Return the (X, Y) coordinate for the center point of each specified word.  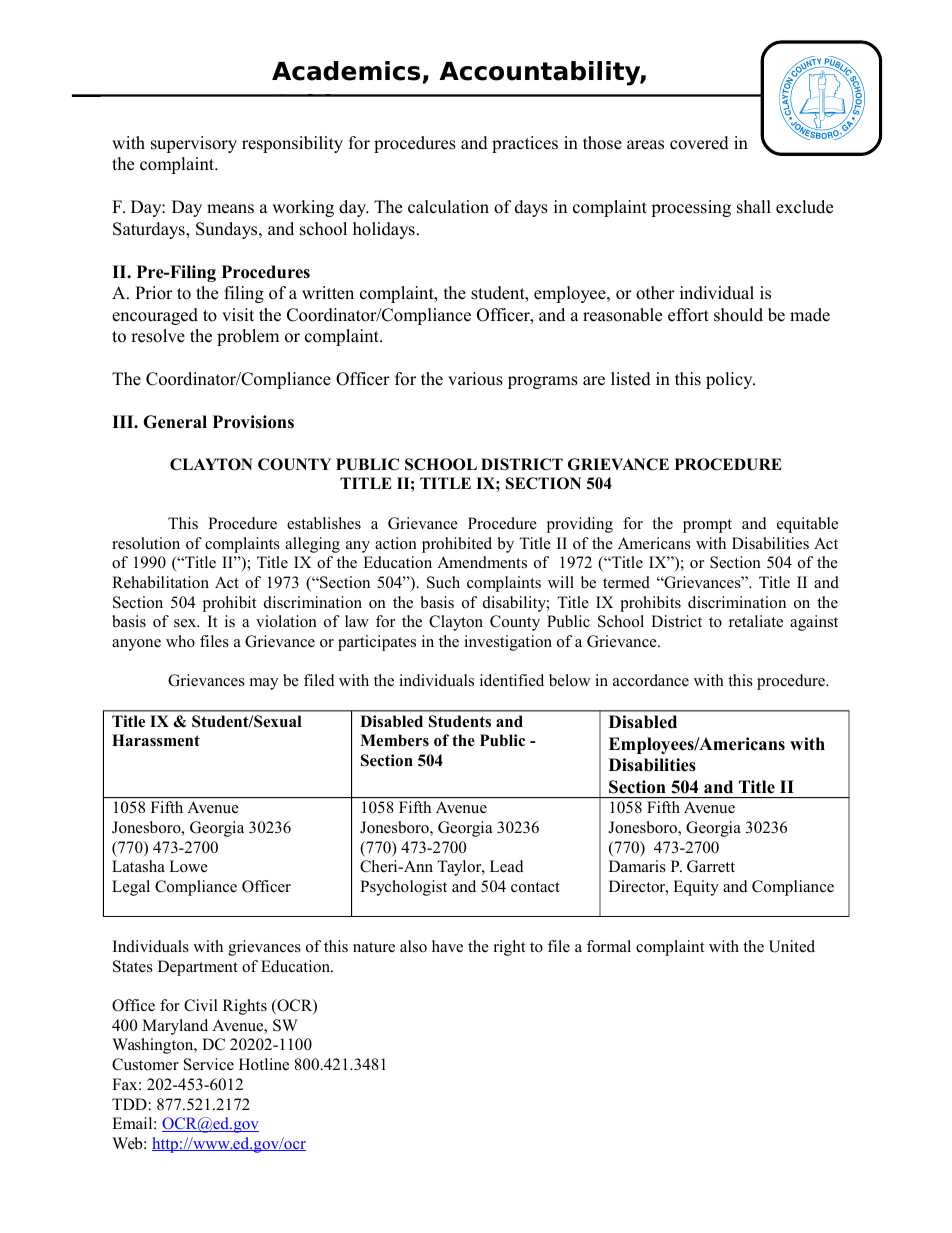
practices (525, 144)
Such (443, 582)
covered (699, 143)
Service (209, 1064)
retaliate (756, 621)
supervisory (194, 144)
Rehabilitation (160, 582)
